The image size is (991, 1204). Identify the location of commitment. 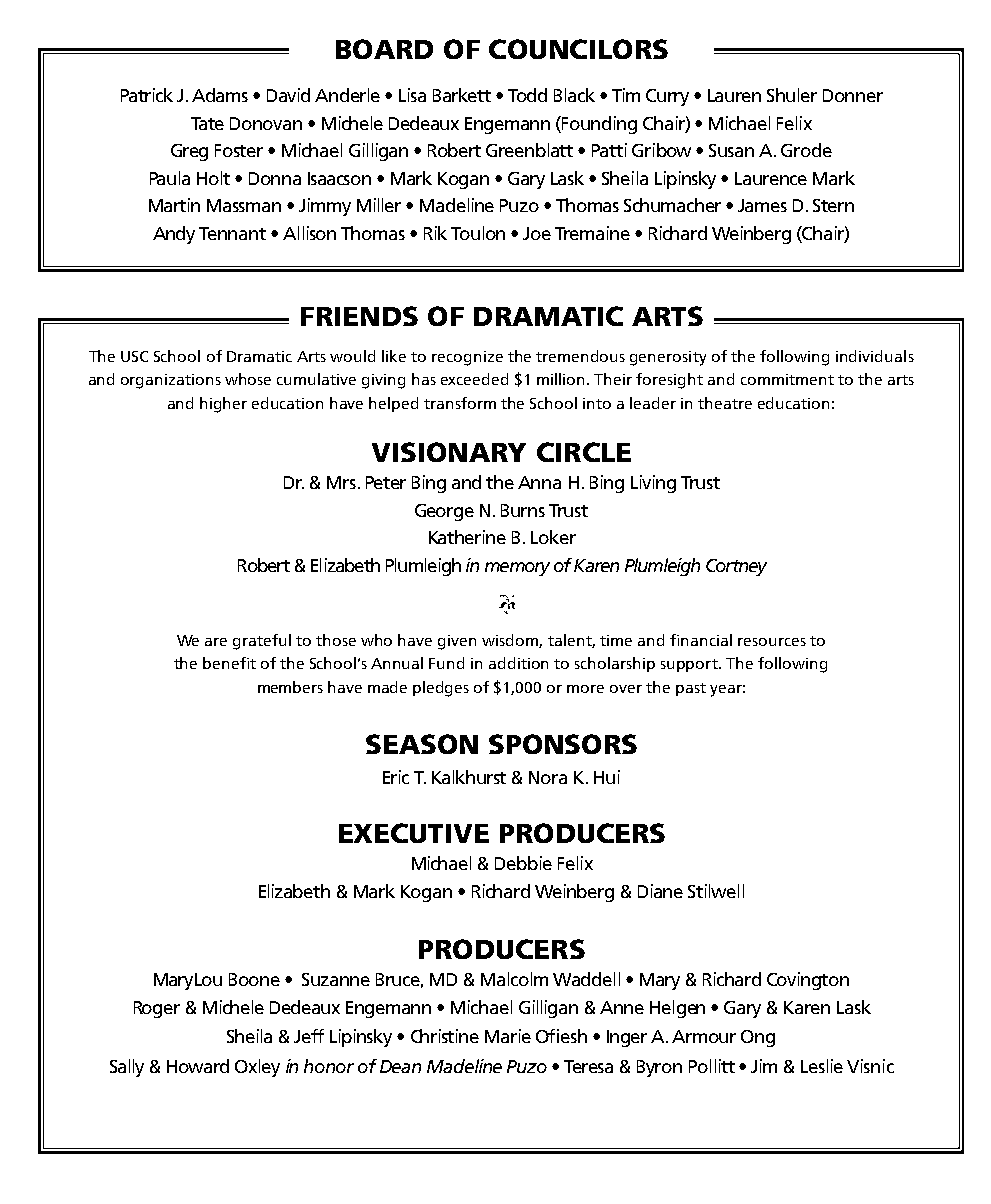
(787, 379).
